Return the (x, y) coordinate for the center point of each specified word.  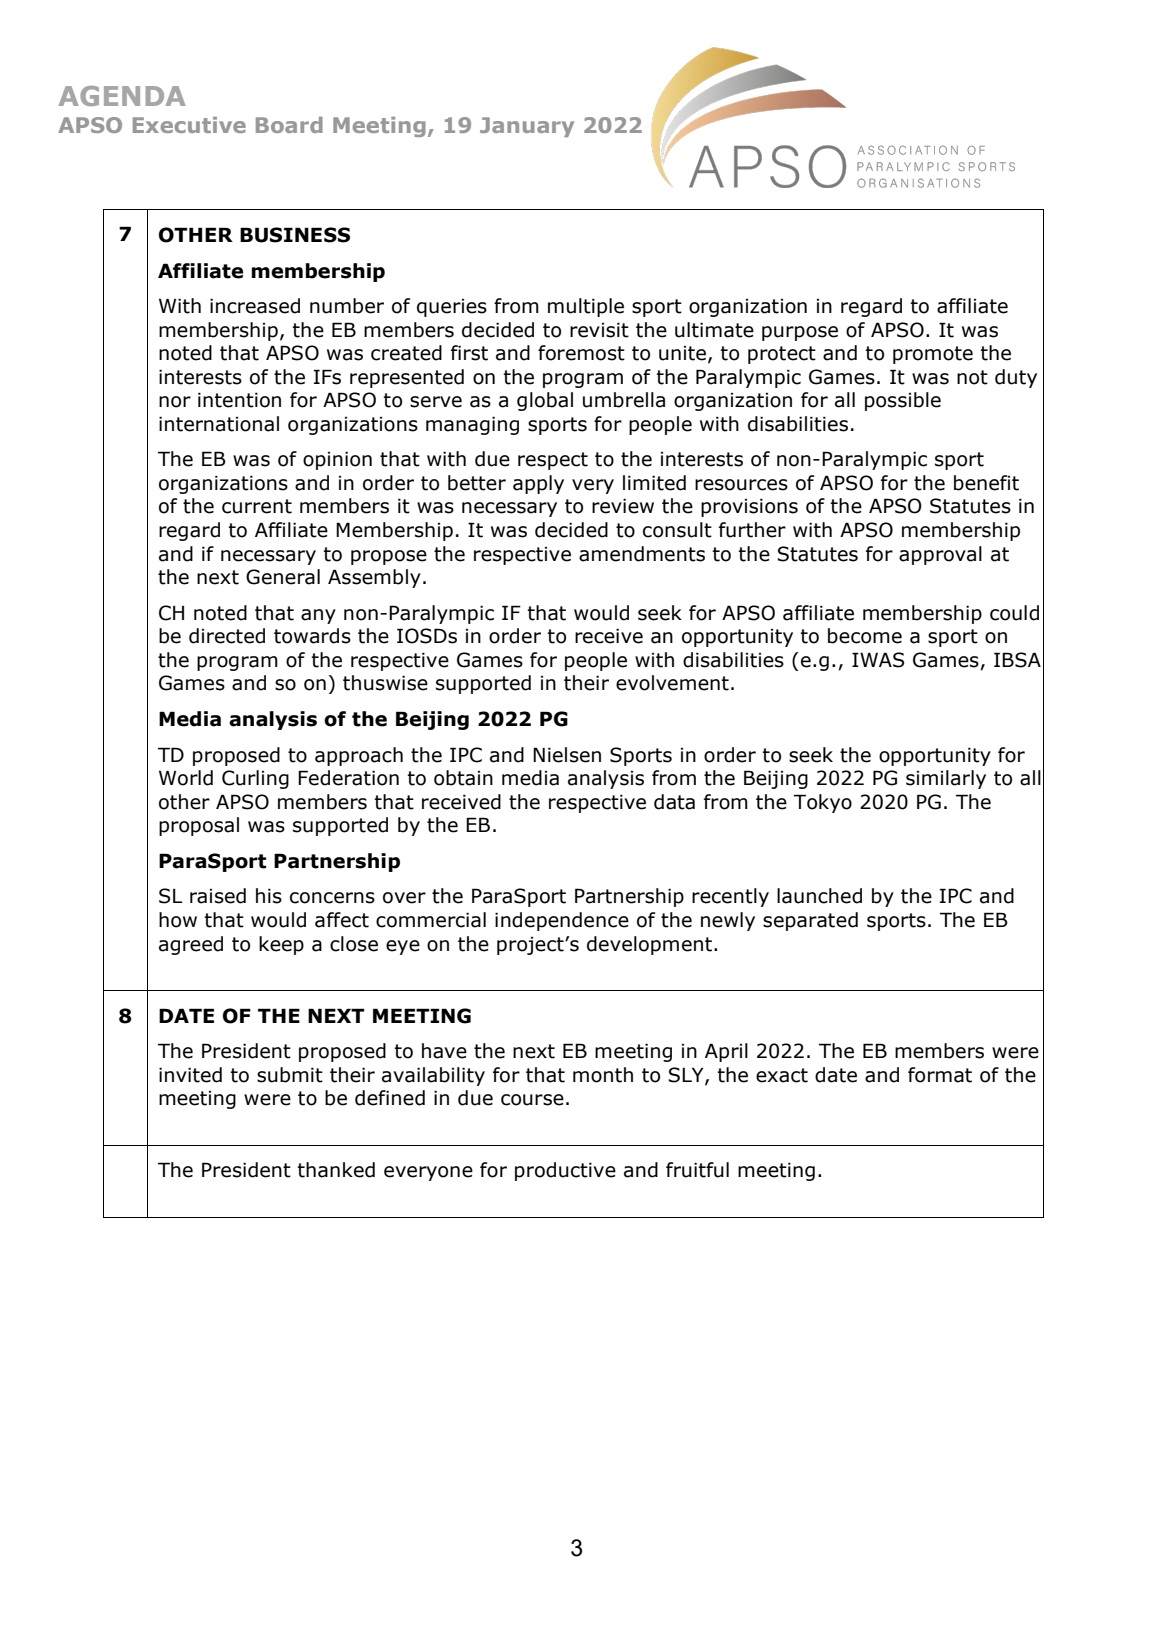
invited (190, 1075)
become (865, 636)
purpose (800, 333)
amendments (642, 554)
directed (227, 636)
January (527, 127)
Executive (189, 125)
